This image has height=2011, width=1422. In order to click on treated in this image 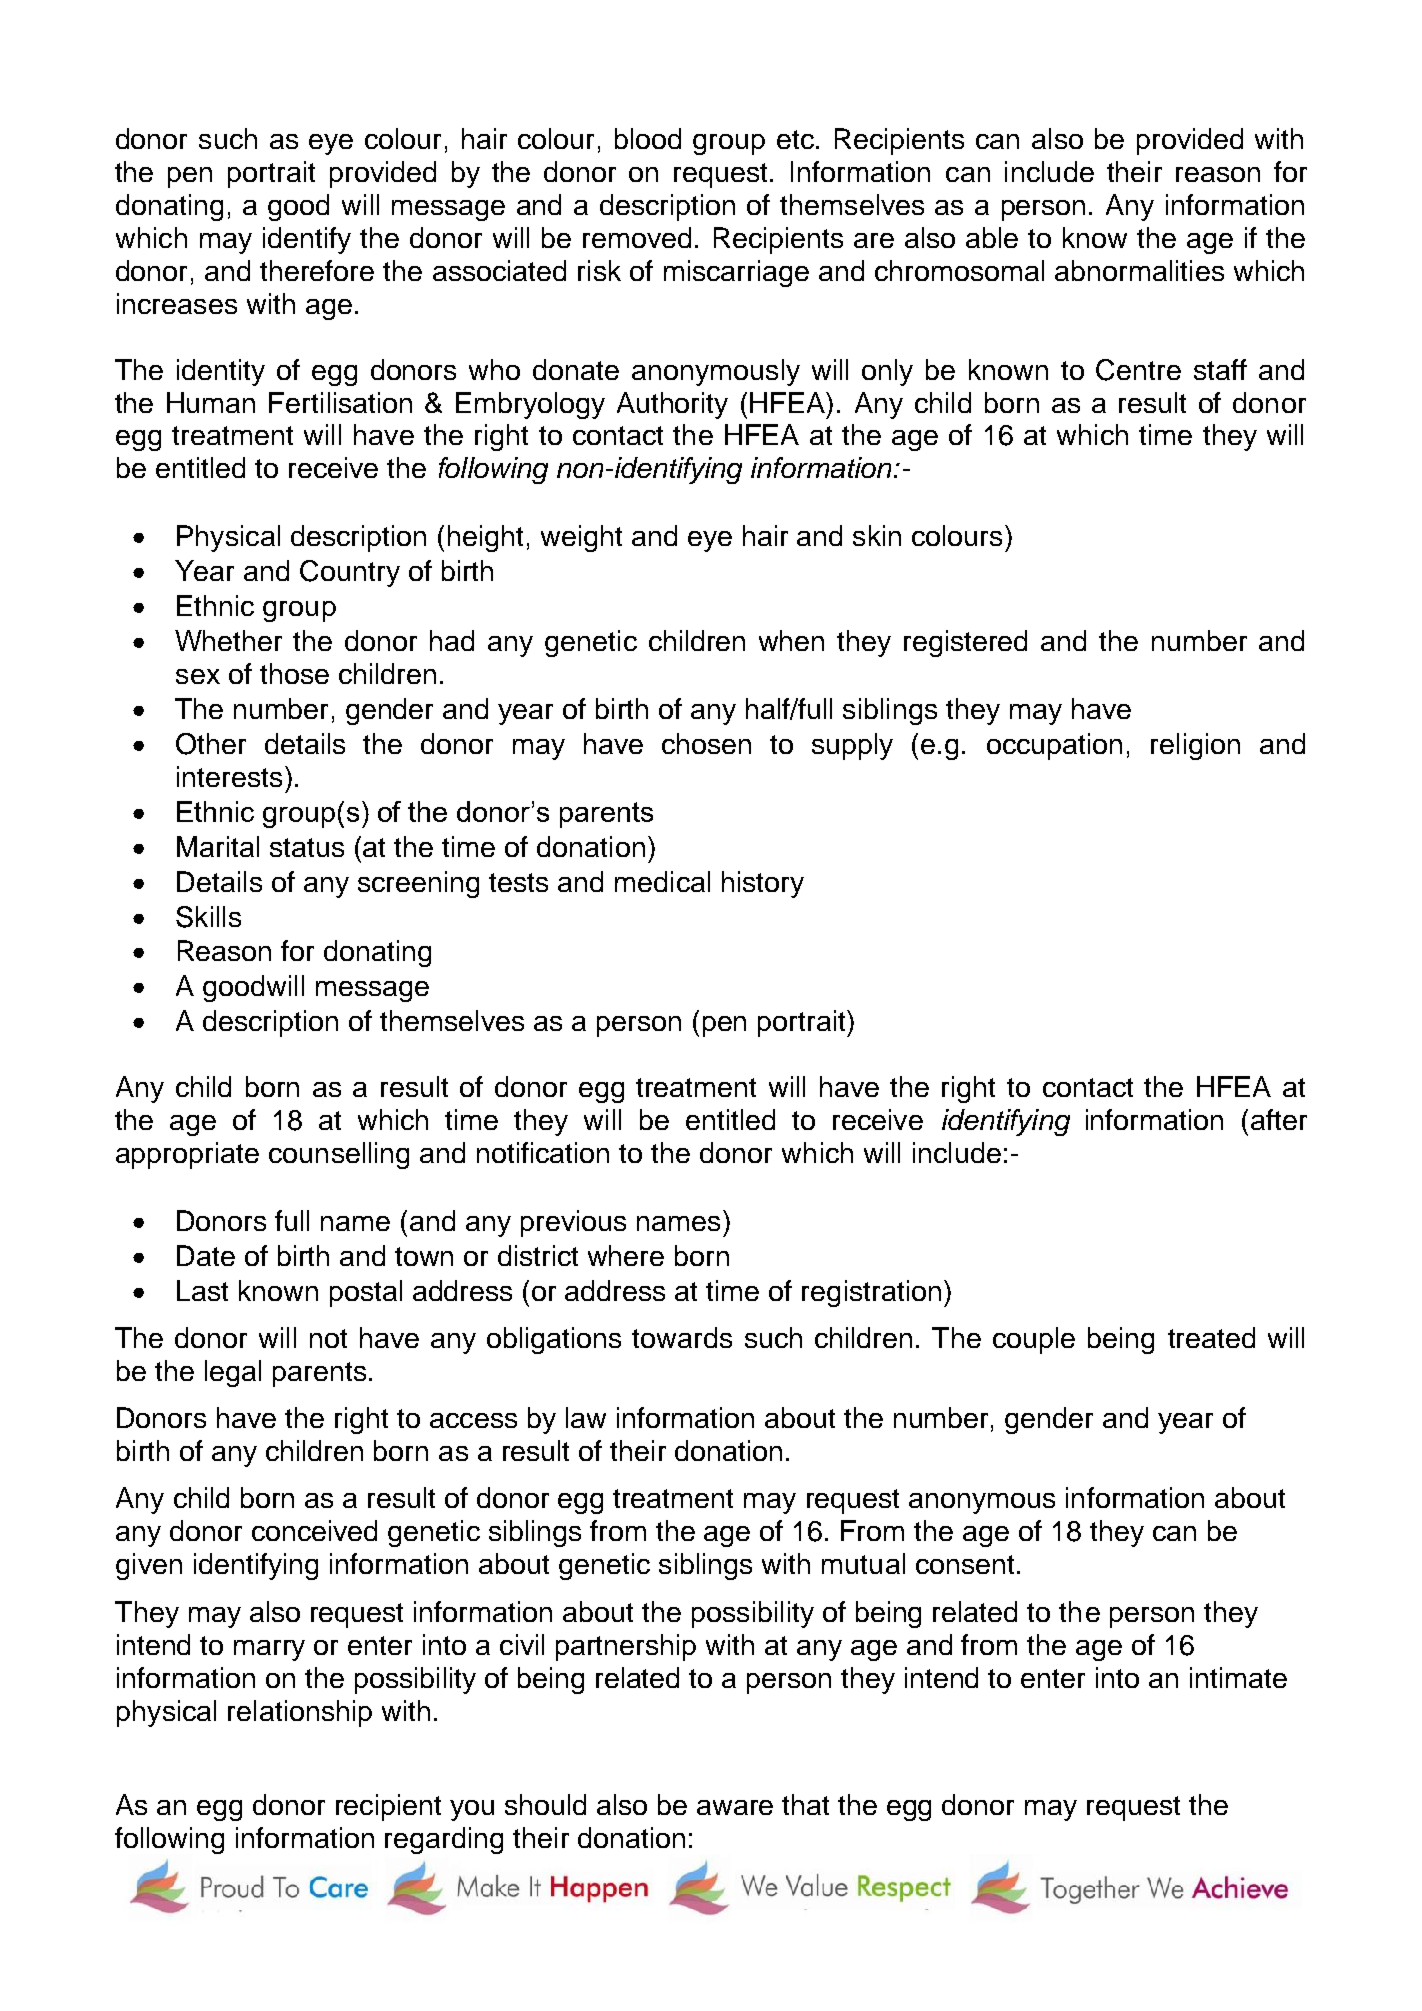, I will do `click(1211, 1337)`.
